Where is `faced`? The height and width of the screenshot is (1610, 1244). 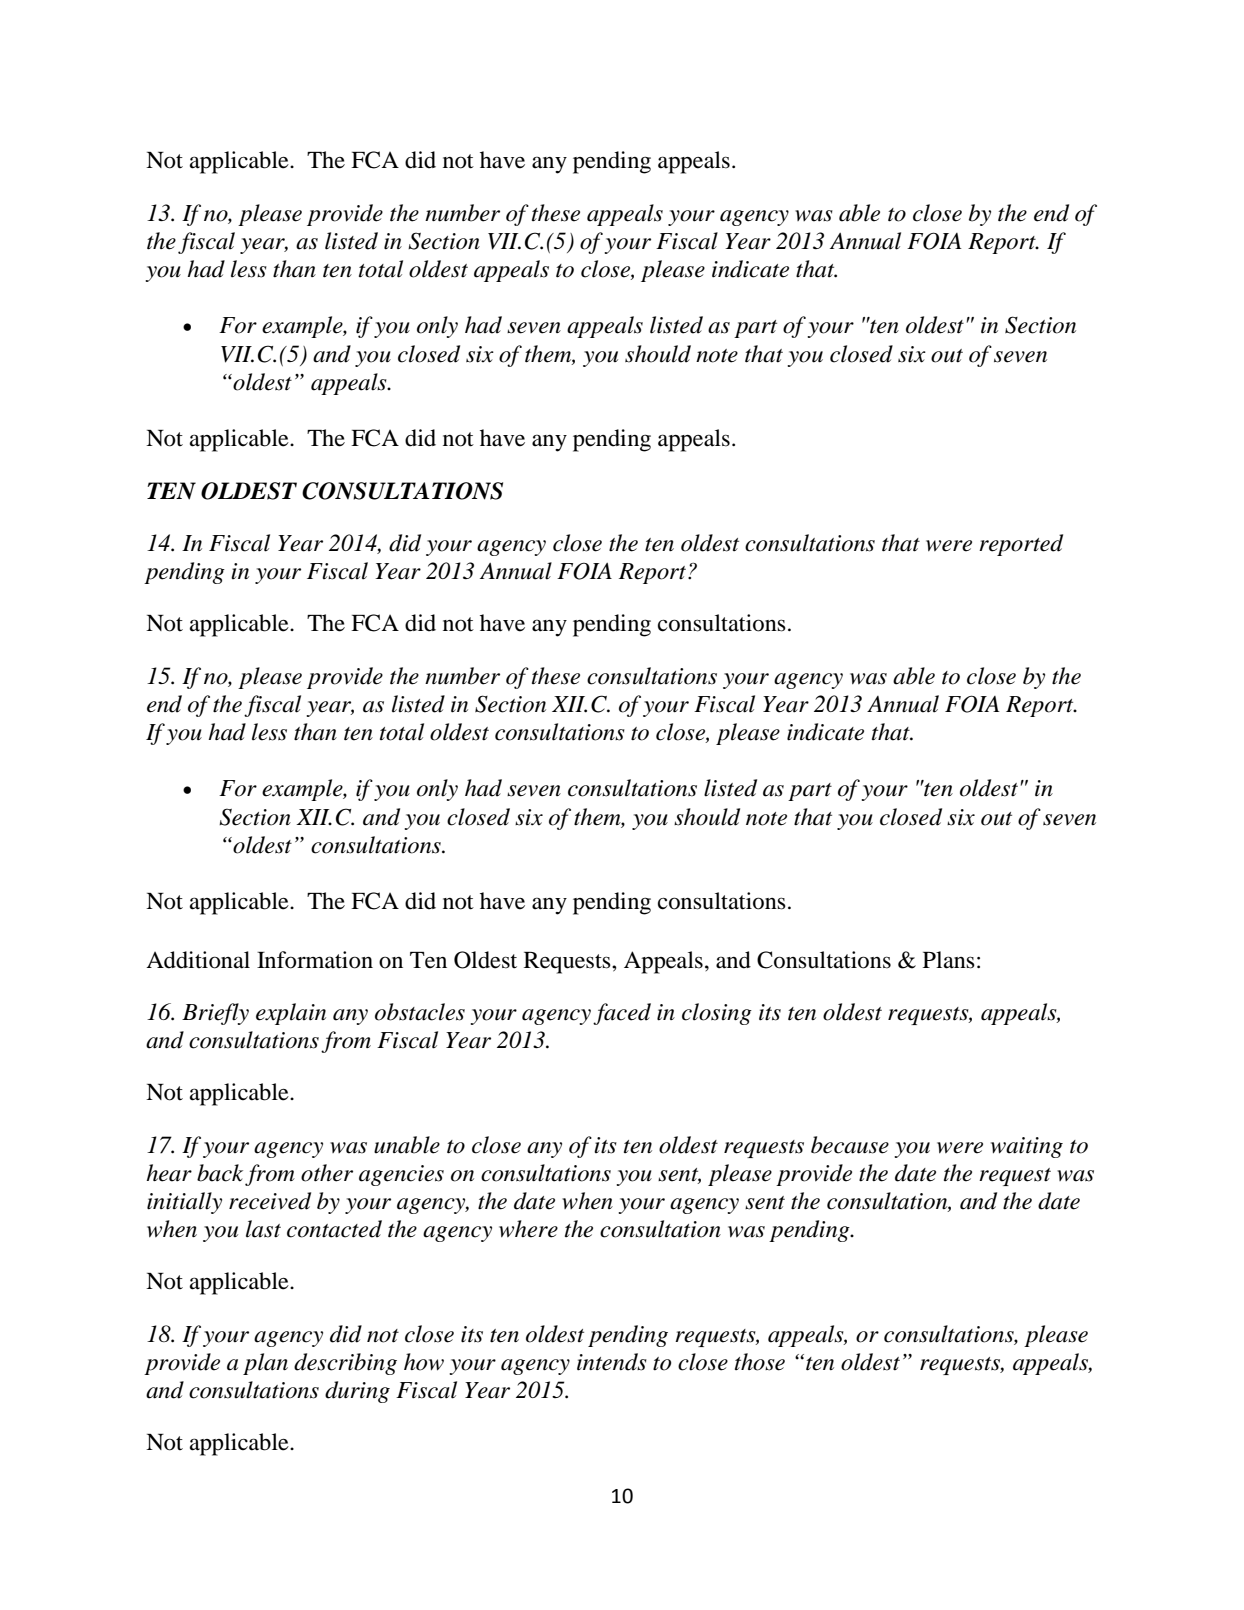 faced is located at coordinates (622, 1014).
